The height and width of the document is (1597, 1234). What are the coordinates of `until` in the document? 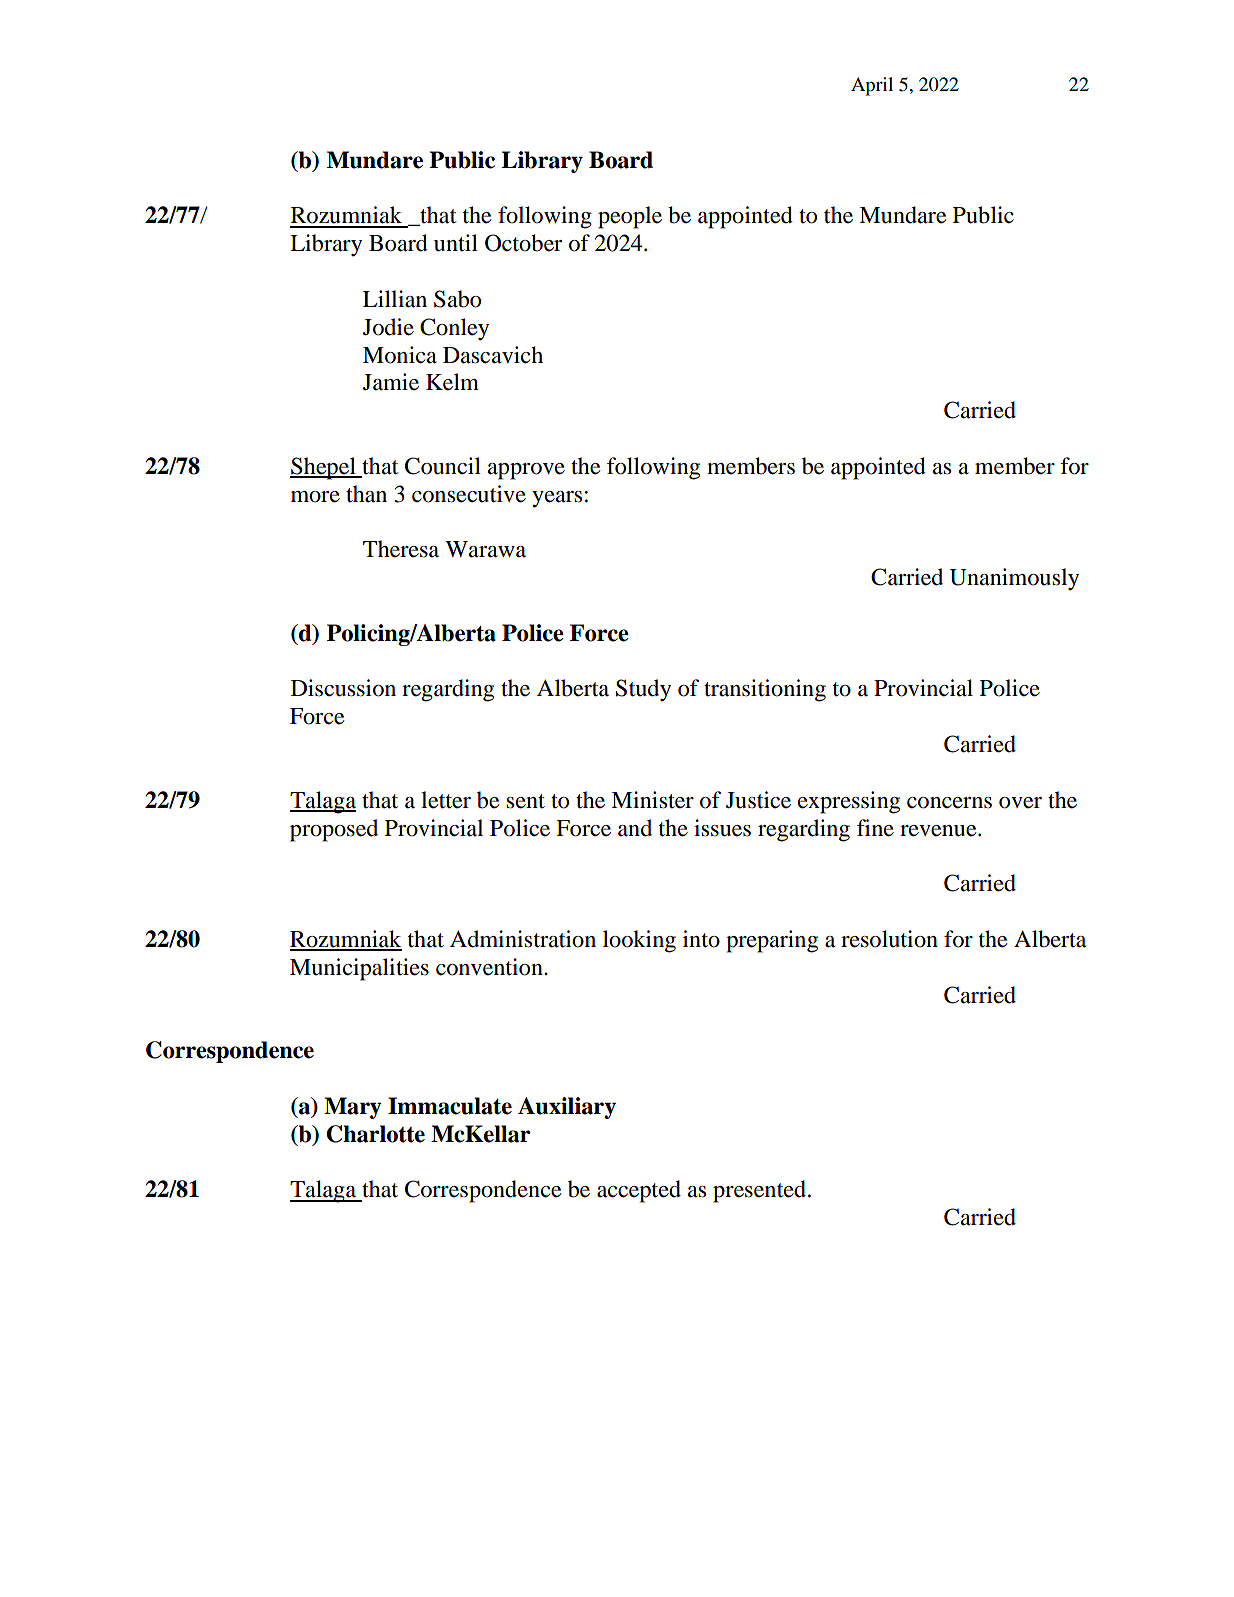 It's located at (456, 243).
